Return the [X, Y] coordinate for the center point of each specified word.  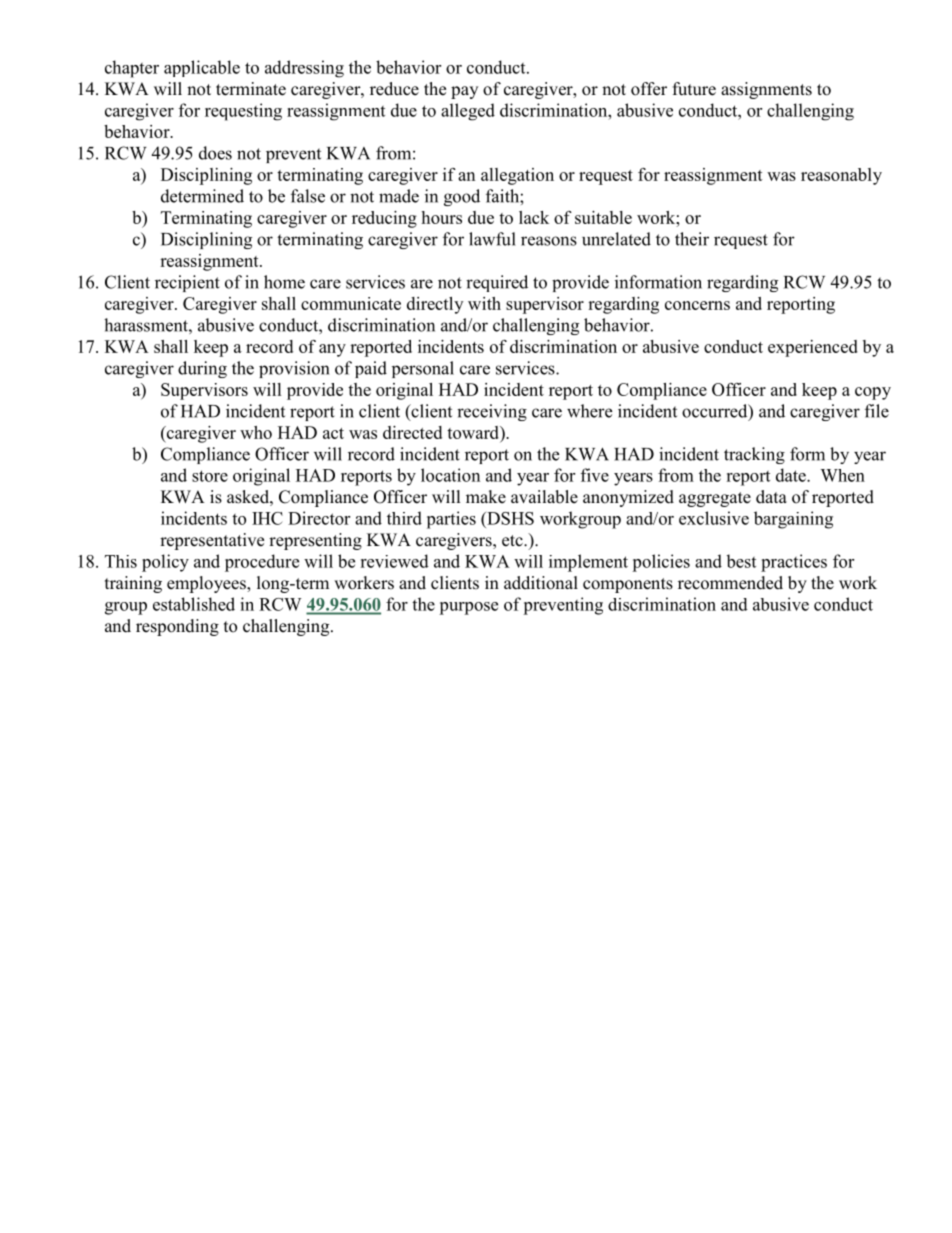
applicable [202, 68]
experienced [813, 348]
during [202, 369]
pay [464, 92]
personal [423, 369]
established [194, 604]
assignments [766, 90]
